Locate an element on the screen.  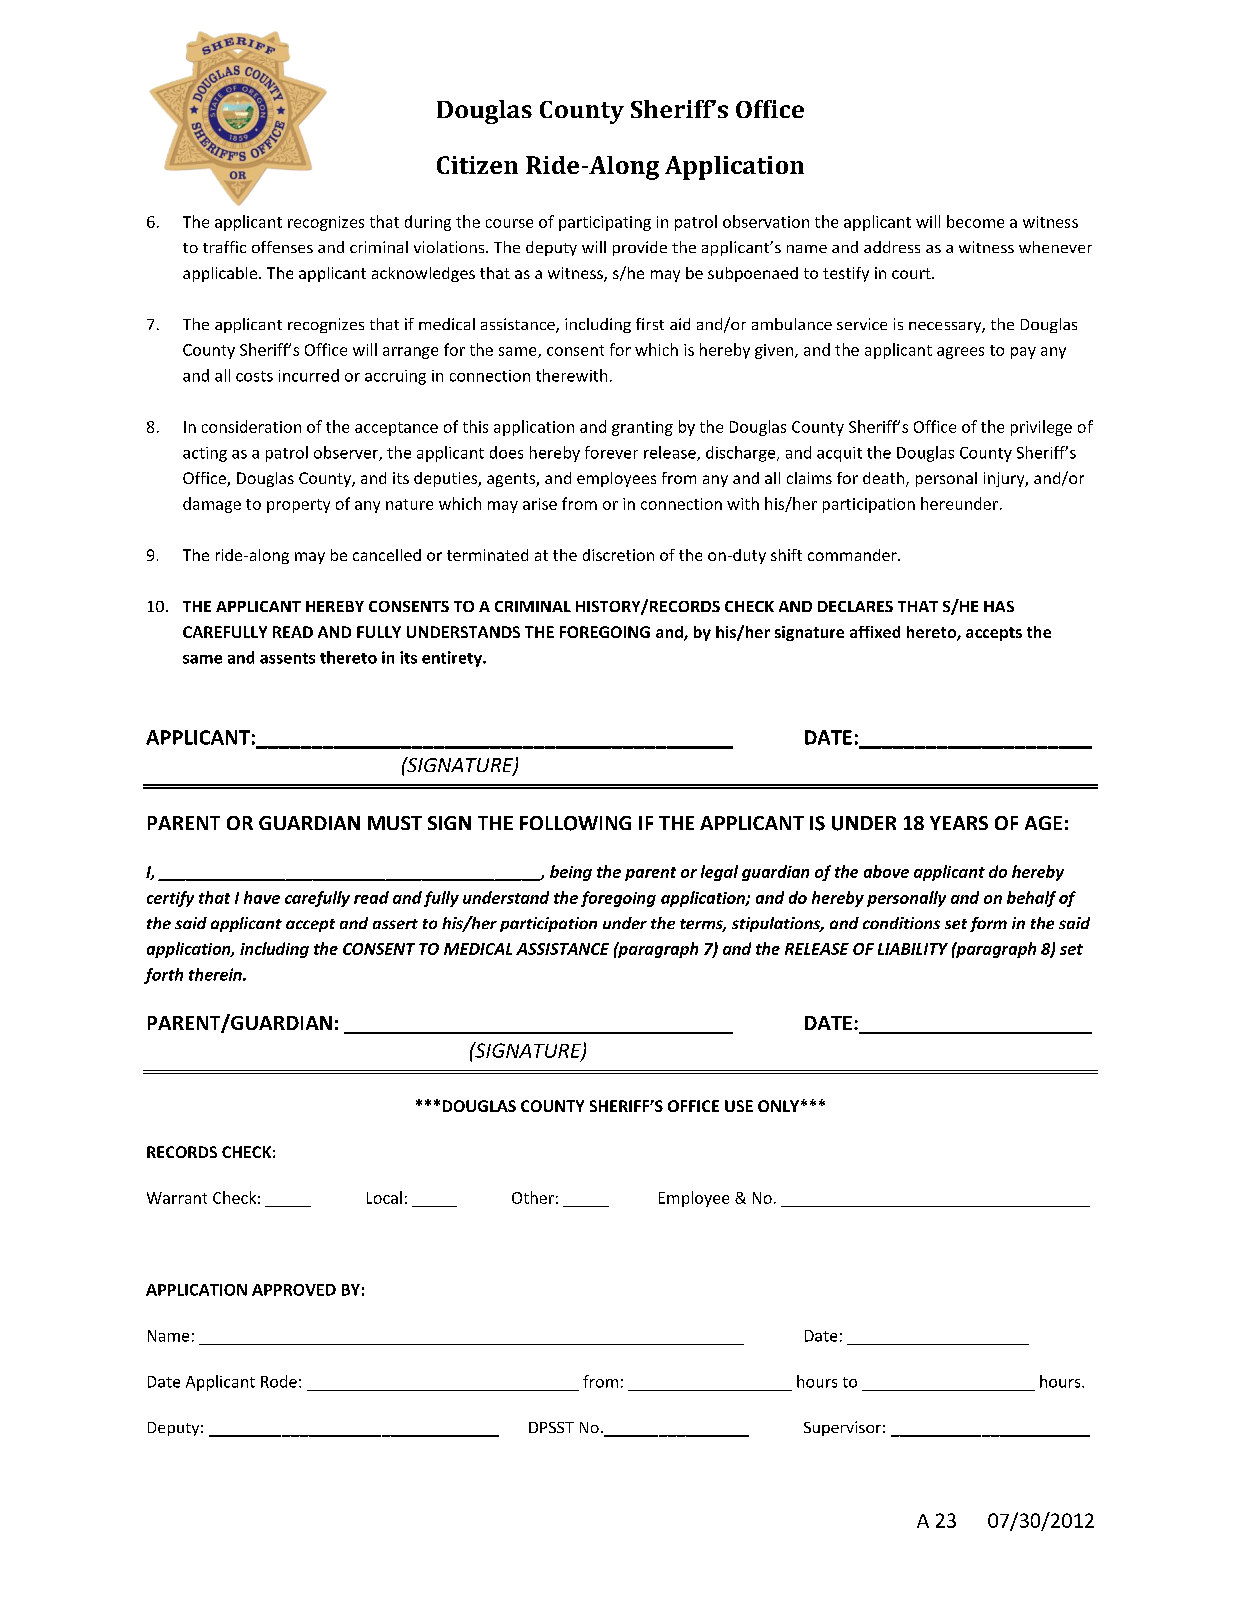
HAS is located at coordinates (999, 606).
